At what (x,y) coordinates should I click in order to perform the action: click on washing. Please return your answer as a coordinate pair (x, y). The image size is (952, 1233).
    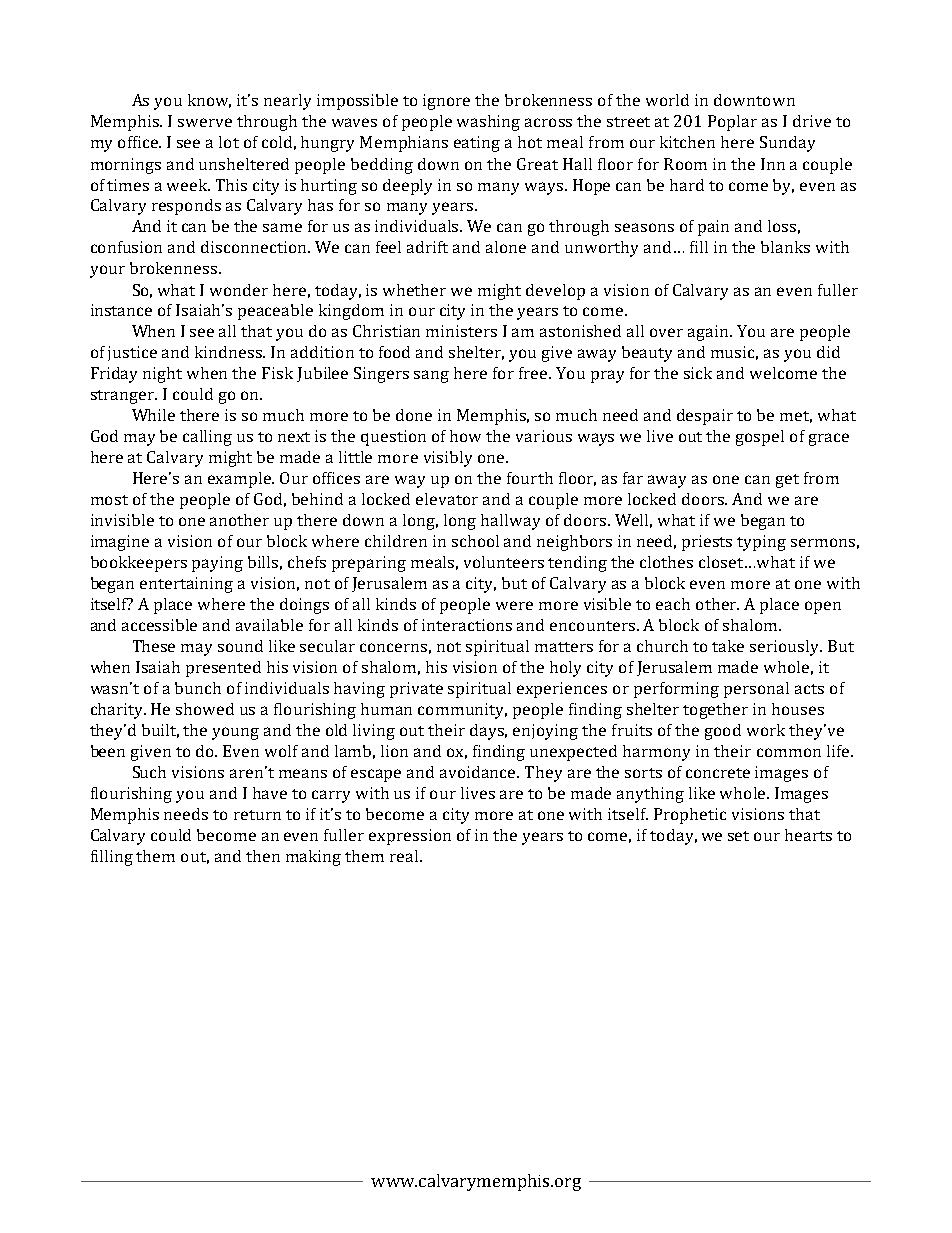
    Looking at the image, I should click on (488, 123).
